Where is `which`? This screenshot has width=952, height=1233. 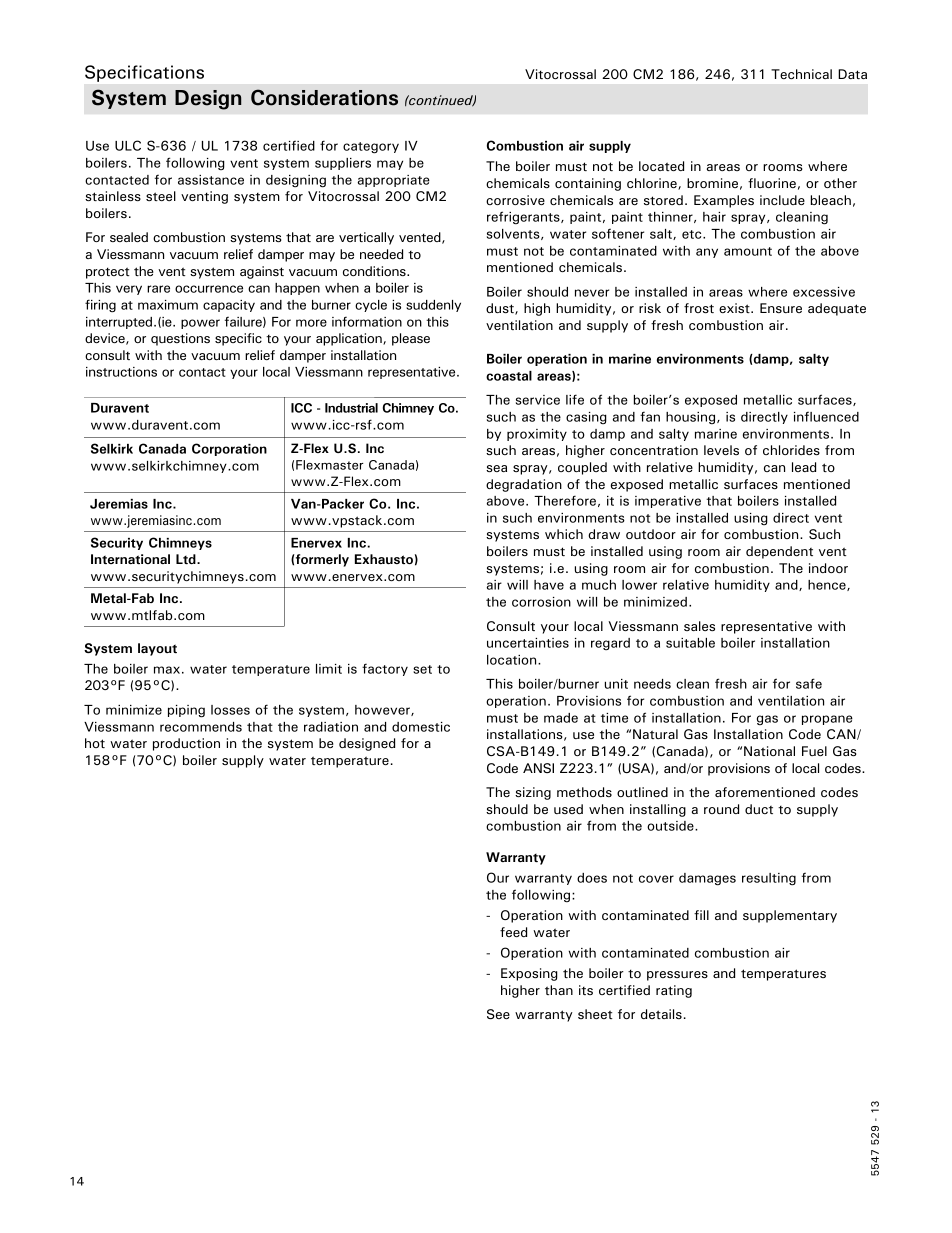 which is located at coordinates (564, 534).
